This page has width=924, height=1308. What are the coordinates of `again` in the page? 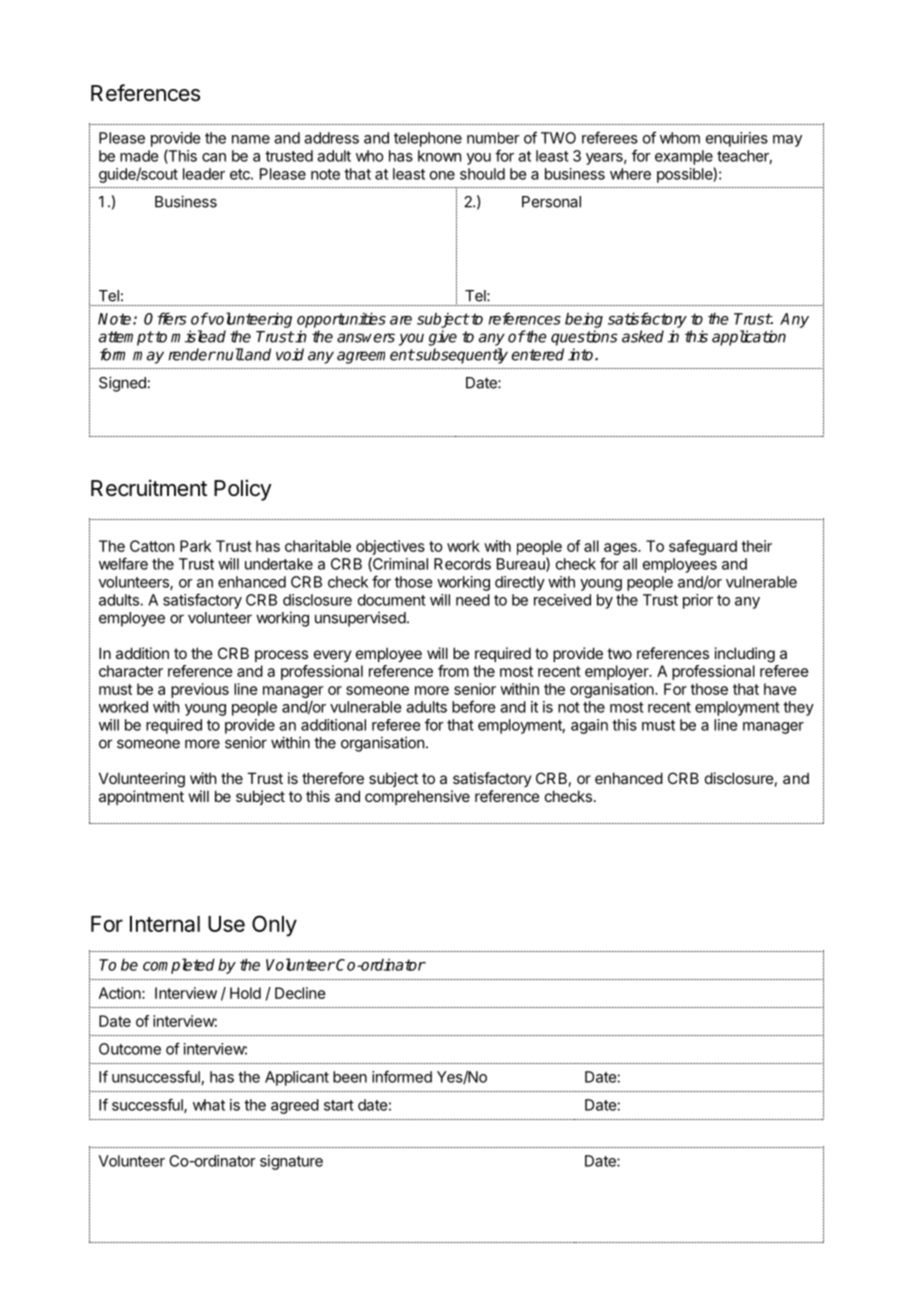 It's located at (589, 726).
